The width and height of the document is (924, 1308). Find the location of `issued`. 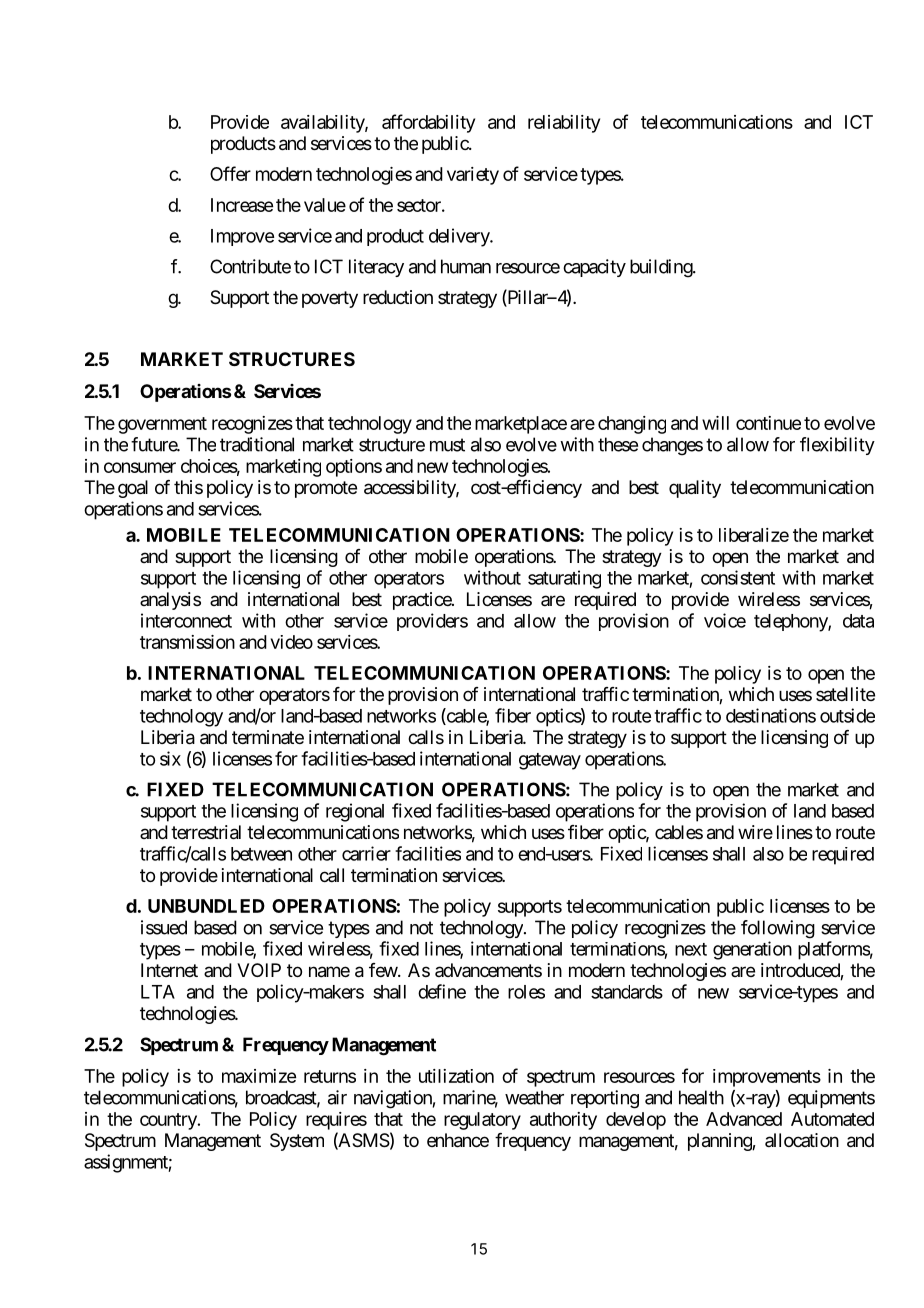

issued is located at coordinates (164, 927).
